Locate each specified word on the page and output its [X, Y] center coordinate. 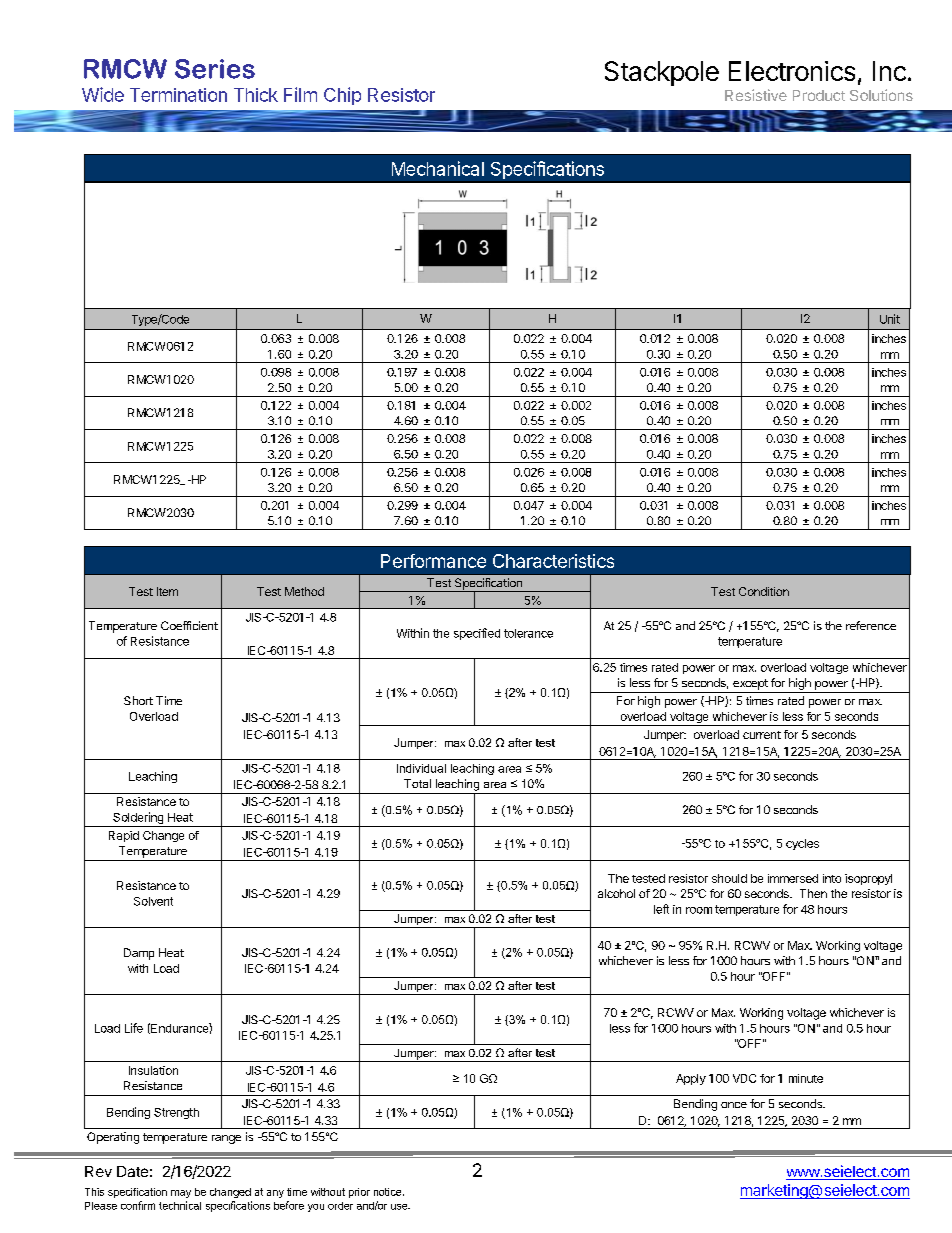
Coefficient [189, 625]
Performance [433, 561]
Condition [764, 591]
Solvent [153, 901]
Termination [178, 95]
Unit [890, 319]
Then [813, 893]
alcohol [616, 893]
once [734, 1105]
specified [477, 634]
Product [819, 95]
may [181, 1194]
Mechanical [438, 168]
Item [167, 591]
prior [359, 1193]
